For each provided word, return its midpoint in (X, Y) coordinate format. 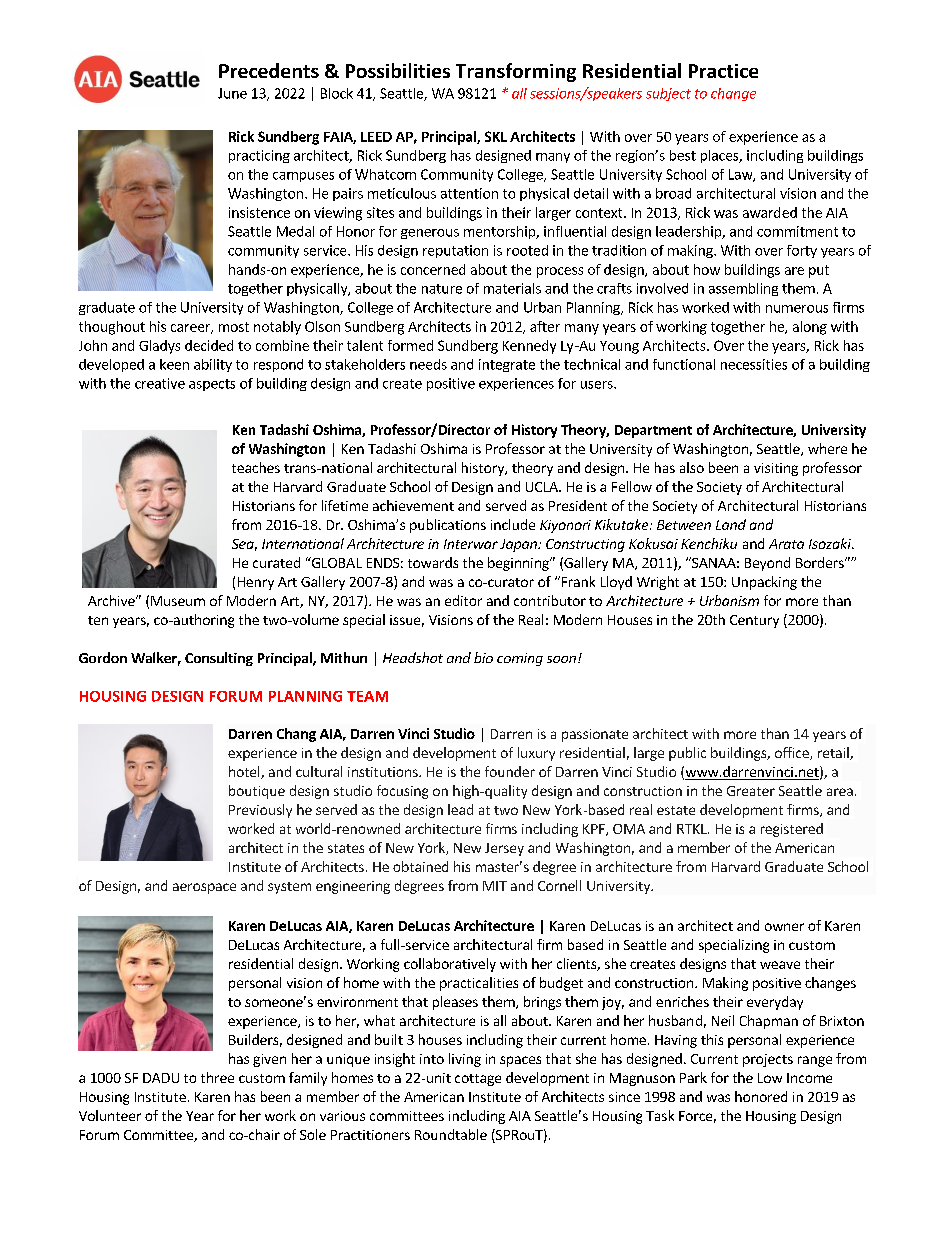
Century (754, 621)
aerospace (204, 888)
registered (792, 830)
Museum (178, 601)
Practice (723, 71)
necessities (754, 364)
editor (463, 600)
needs (428, 364)
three (217, 1077)
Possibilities (398, 70)
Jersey (504, 849)
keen (174, 364)
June (232, 93)
